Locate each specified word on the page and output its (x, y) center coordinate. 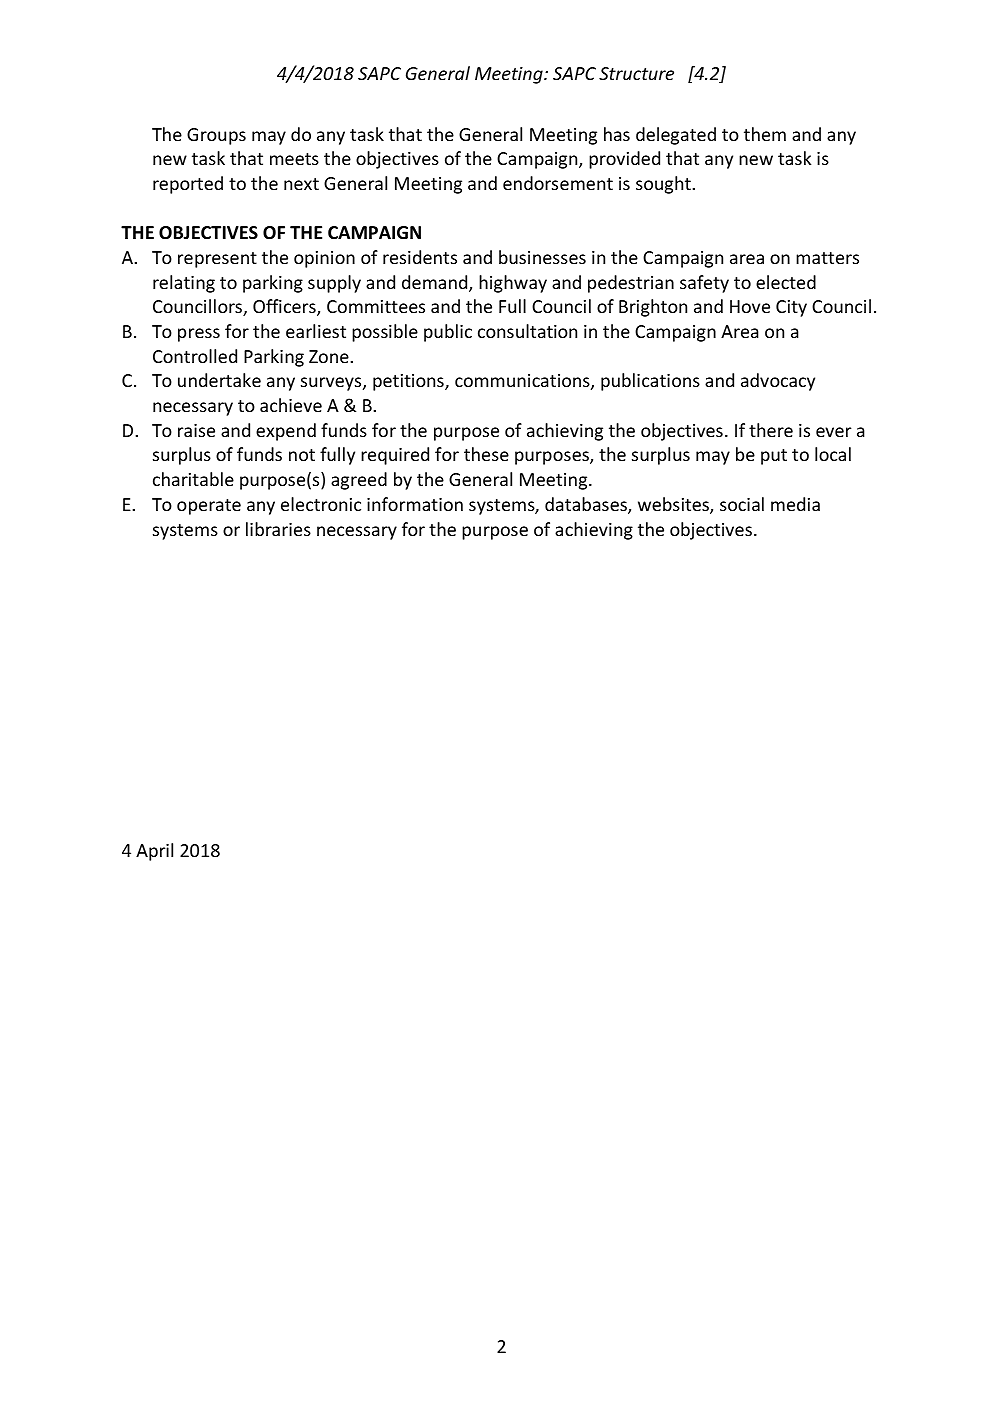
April (154, 852)
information (415, 504)
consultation (527, 331)
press (199, 335)
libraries (278, 529)
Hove (750, 306)
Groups (216, 136)
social (742, 504)
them (765, 134)
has (617, 134)
